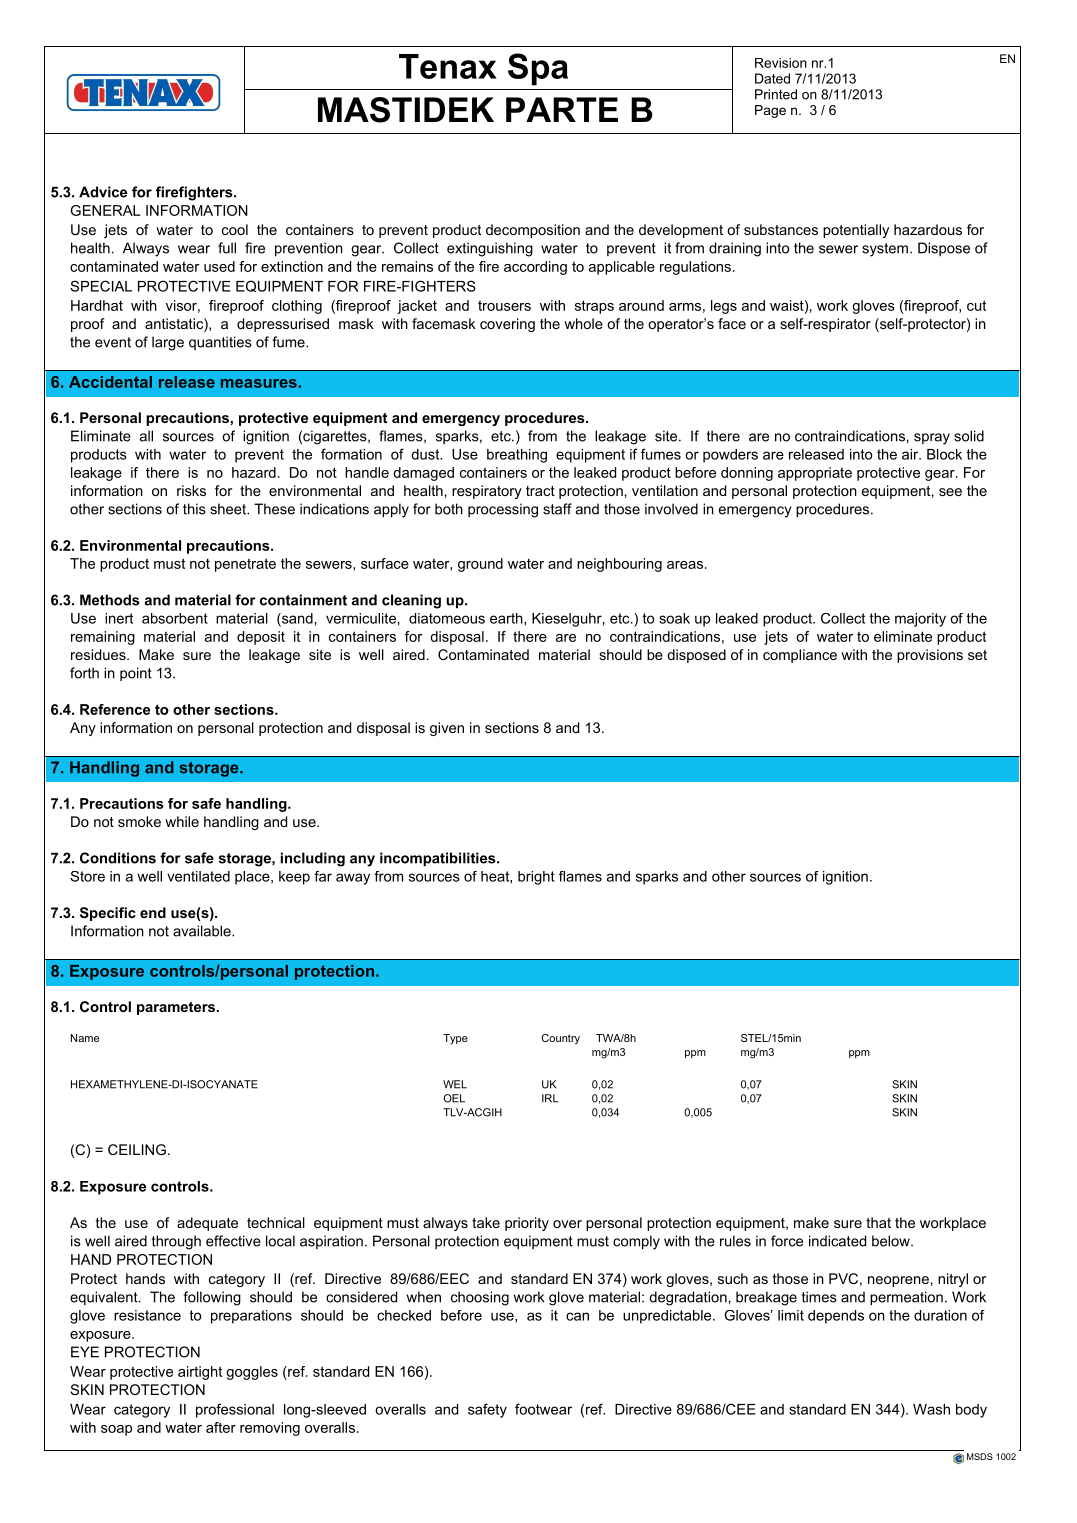 The image size is (1077, 1523). I want to click on spray, so click(932, 439).
